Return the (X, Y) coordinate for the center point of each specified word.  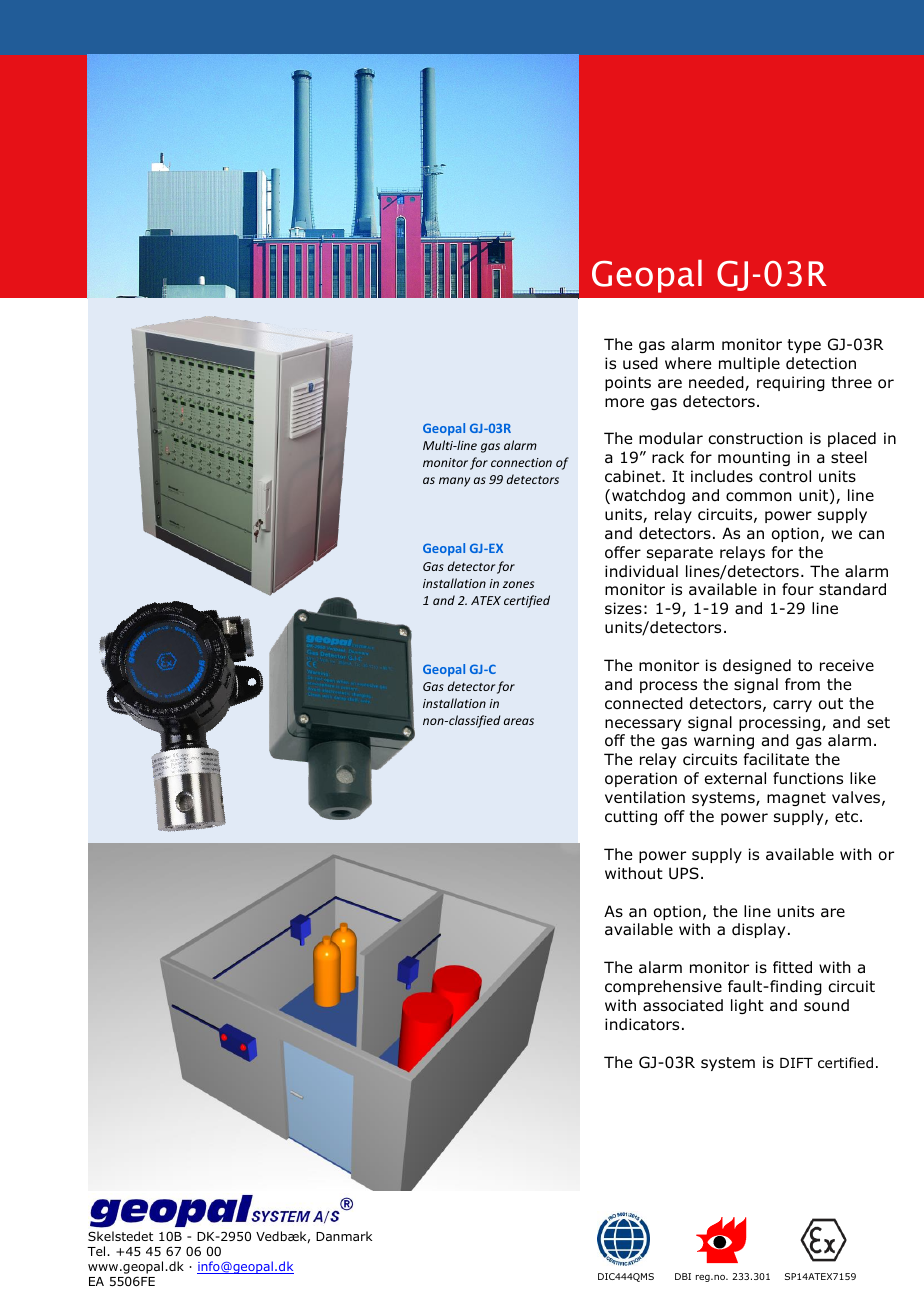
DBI (683, 1276)
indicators (642, 1024)
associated (683, 1005)
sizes (623, 608)
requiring (791, 383)
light (747, 1006)
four (798, 589)
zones (518, 584)
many (454, 482)
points (628, 383)
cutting (631, 817)
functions (808, 778)
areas (519, 721)
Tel (97, 1251)
